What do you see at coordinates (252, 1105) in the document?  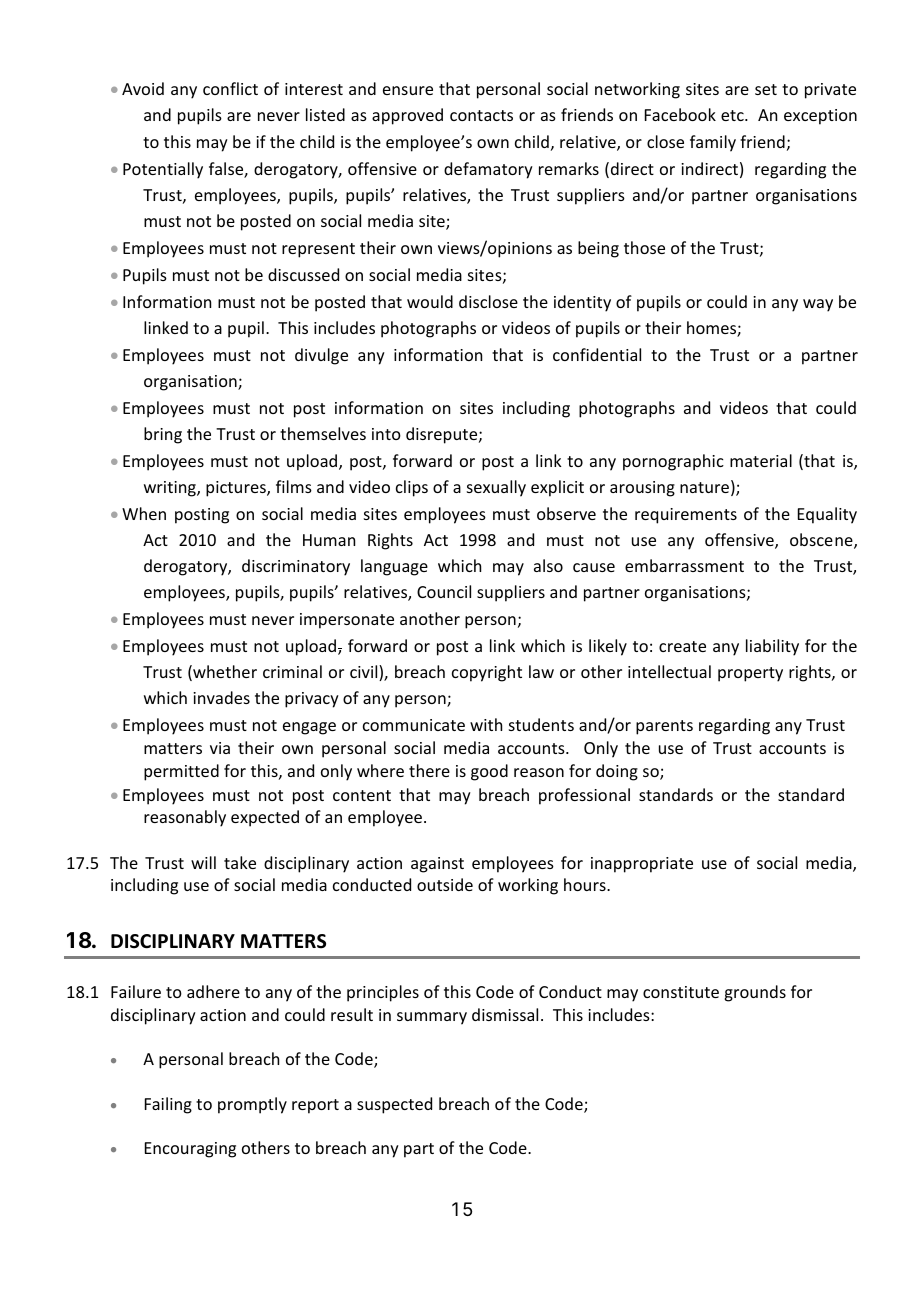 I see `promptly` at bounding box center [252, 1105].
